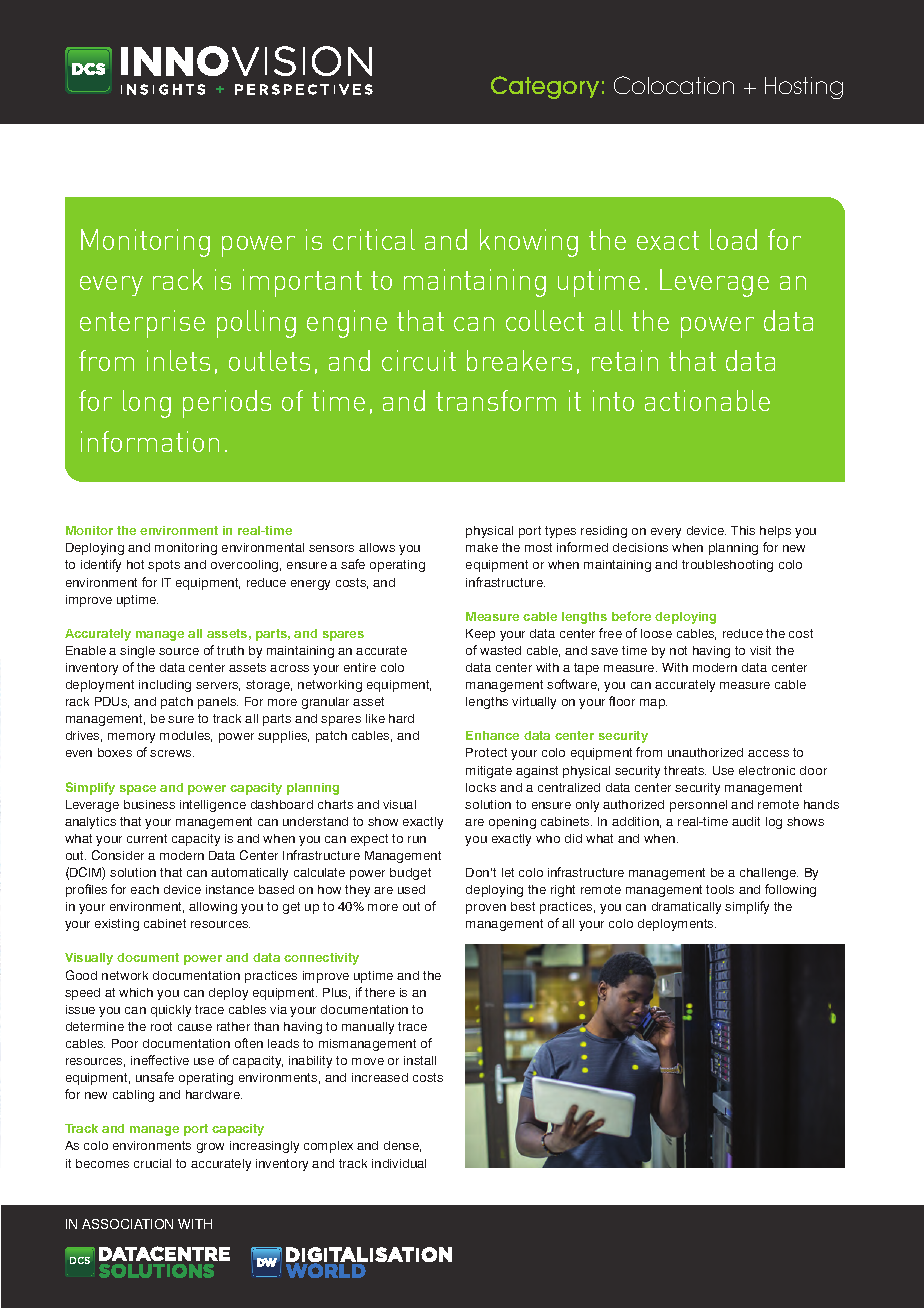 The image size is (924, 1308). I want to click on Hosting, so click(804, 88).
